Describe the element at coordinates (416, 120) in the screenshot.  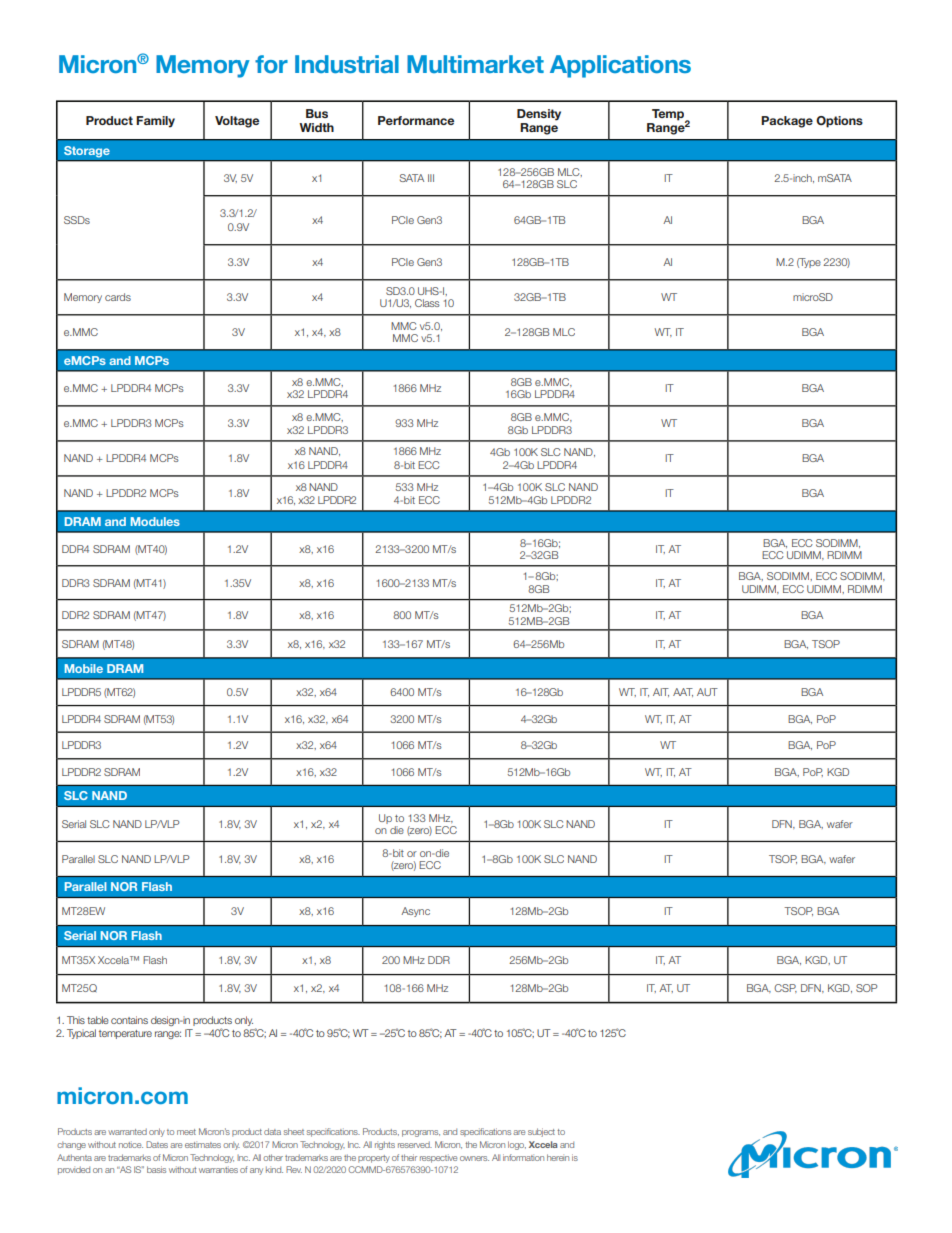
I see `Performance` at that location.
